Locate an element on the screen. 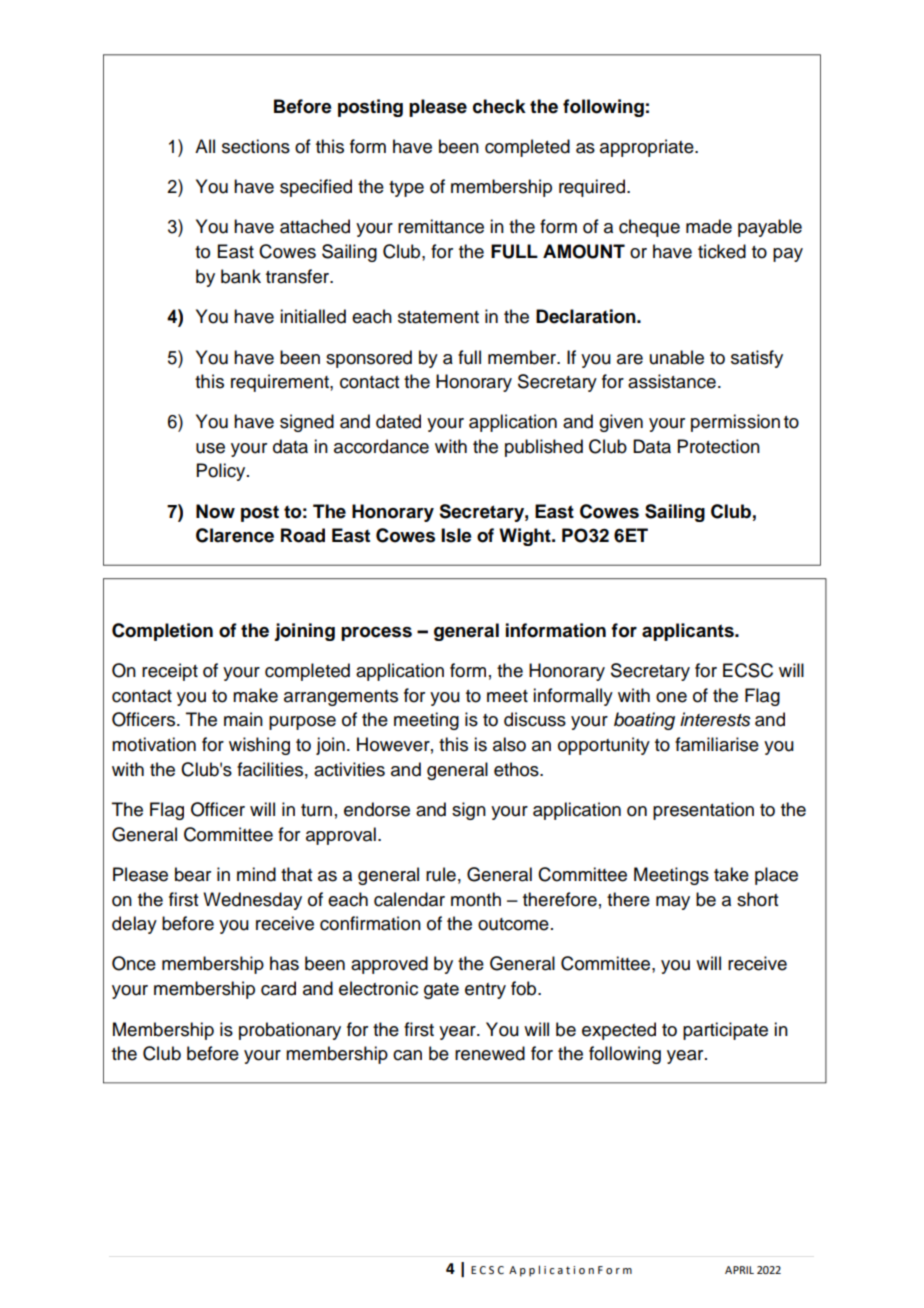  has is located at coordinates (284, 963).
